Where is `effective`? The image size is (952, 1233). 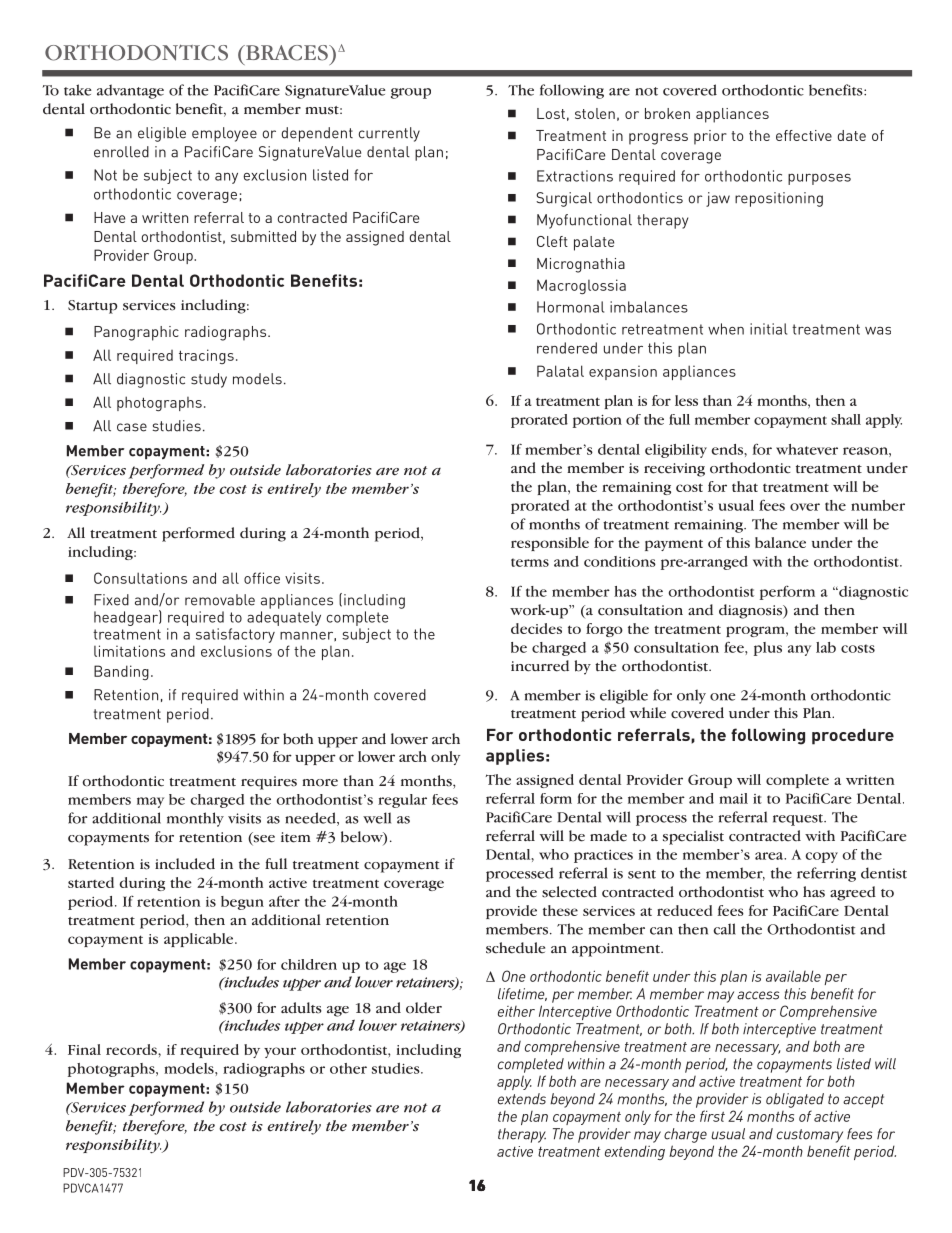
effective is located at coordinates (804, 135).
